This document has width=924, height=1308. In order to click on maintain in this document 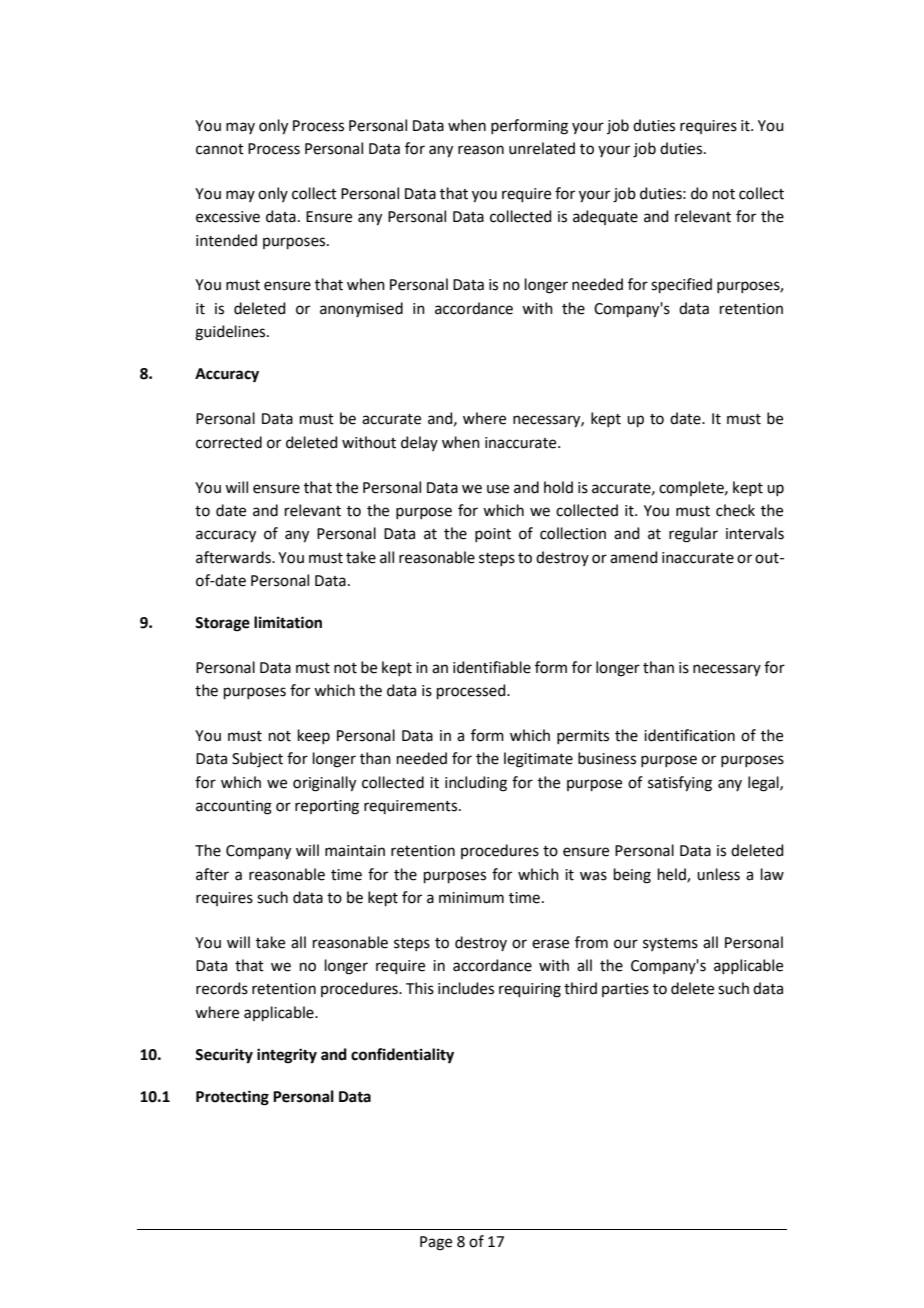, I will do `click(355, 851)`.
